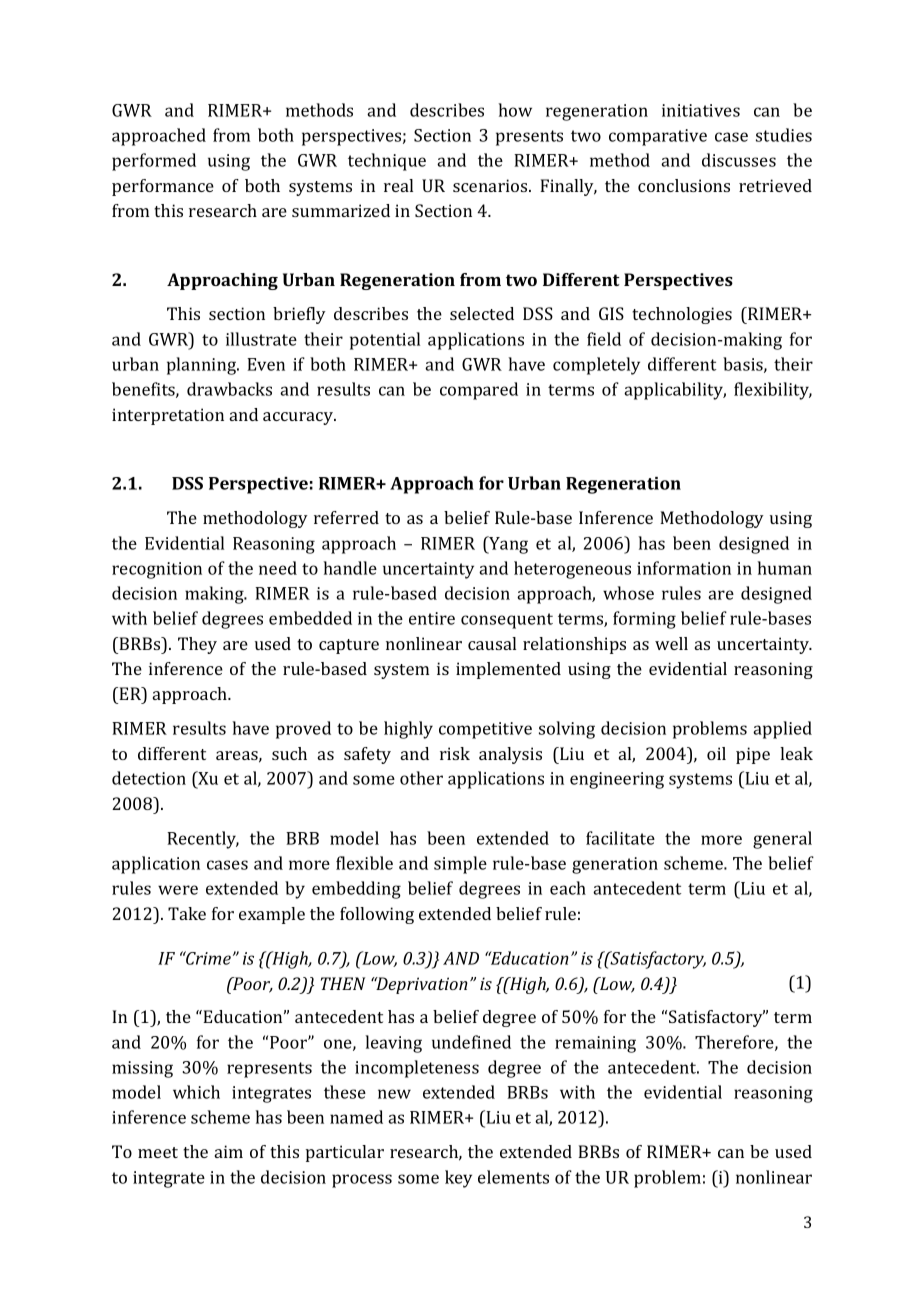 Image resolution: width=924 pixels, height=1308 pixels. What do you see at coordinates (479, 391) in the page?
I see `compared` at bounding box center [479, 391].
